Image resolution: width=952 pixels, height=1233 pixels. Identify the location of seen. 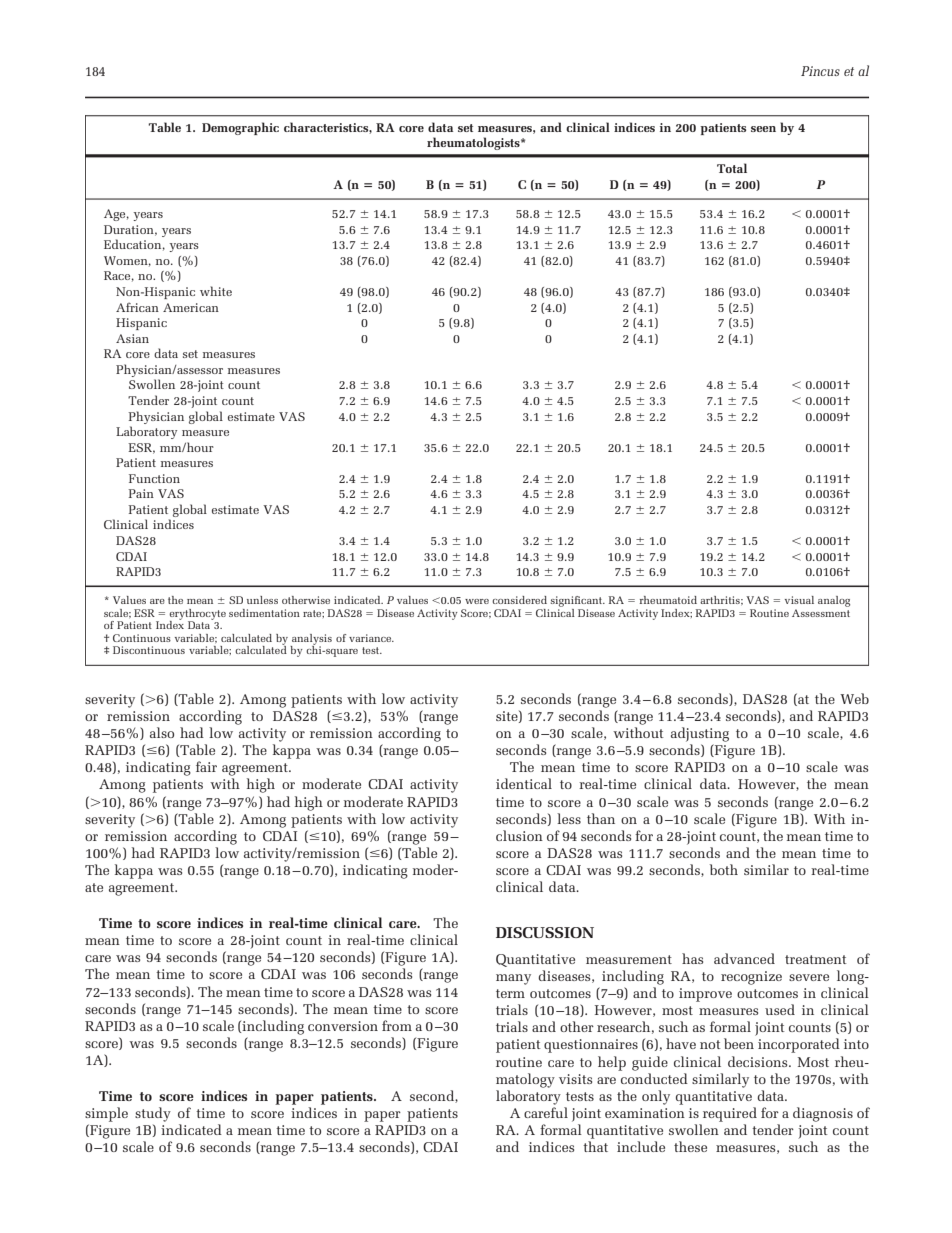
(763, 129).
